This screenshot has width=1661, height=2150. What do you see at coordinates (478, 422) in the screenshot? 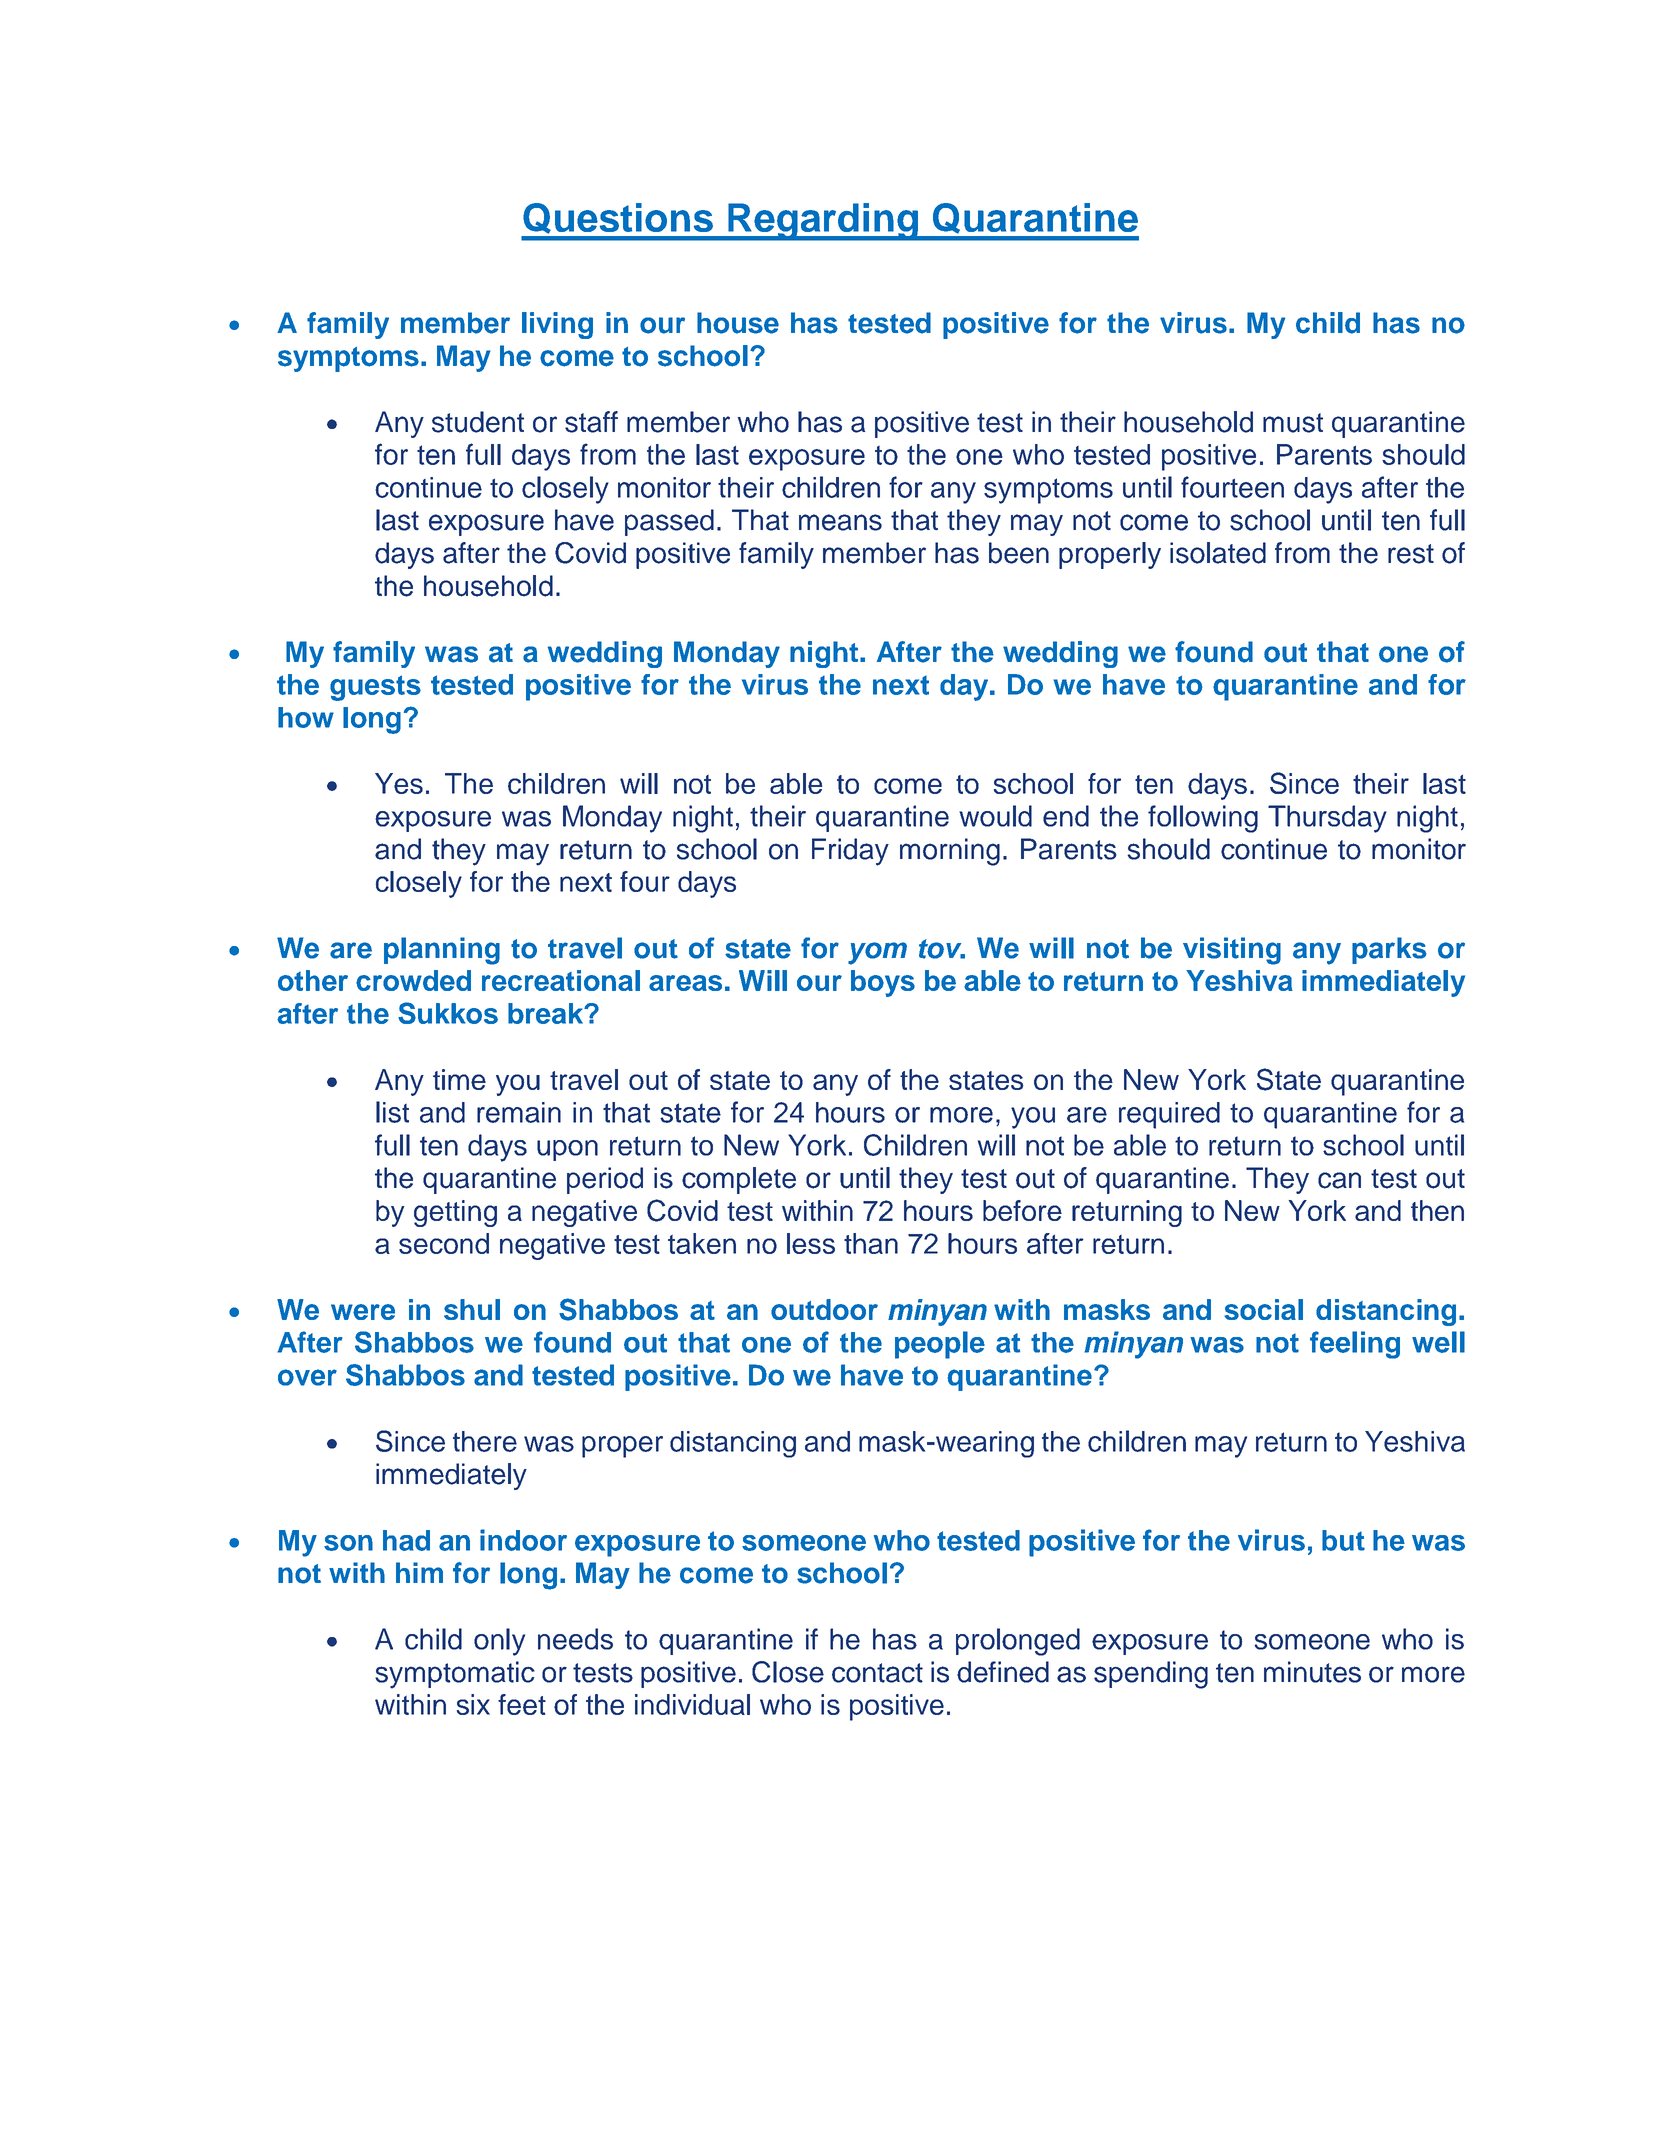
I see `student` at bounding box center [478, 422].
